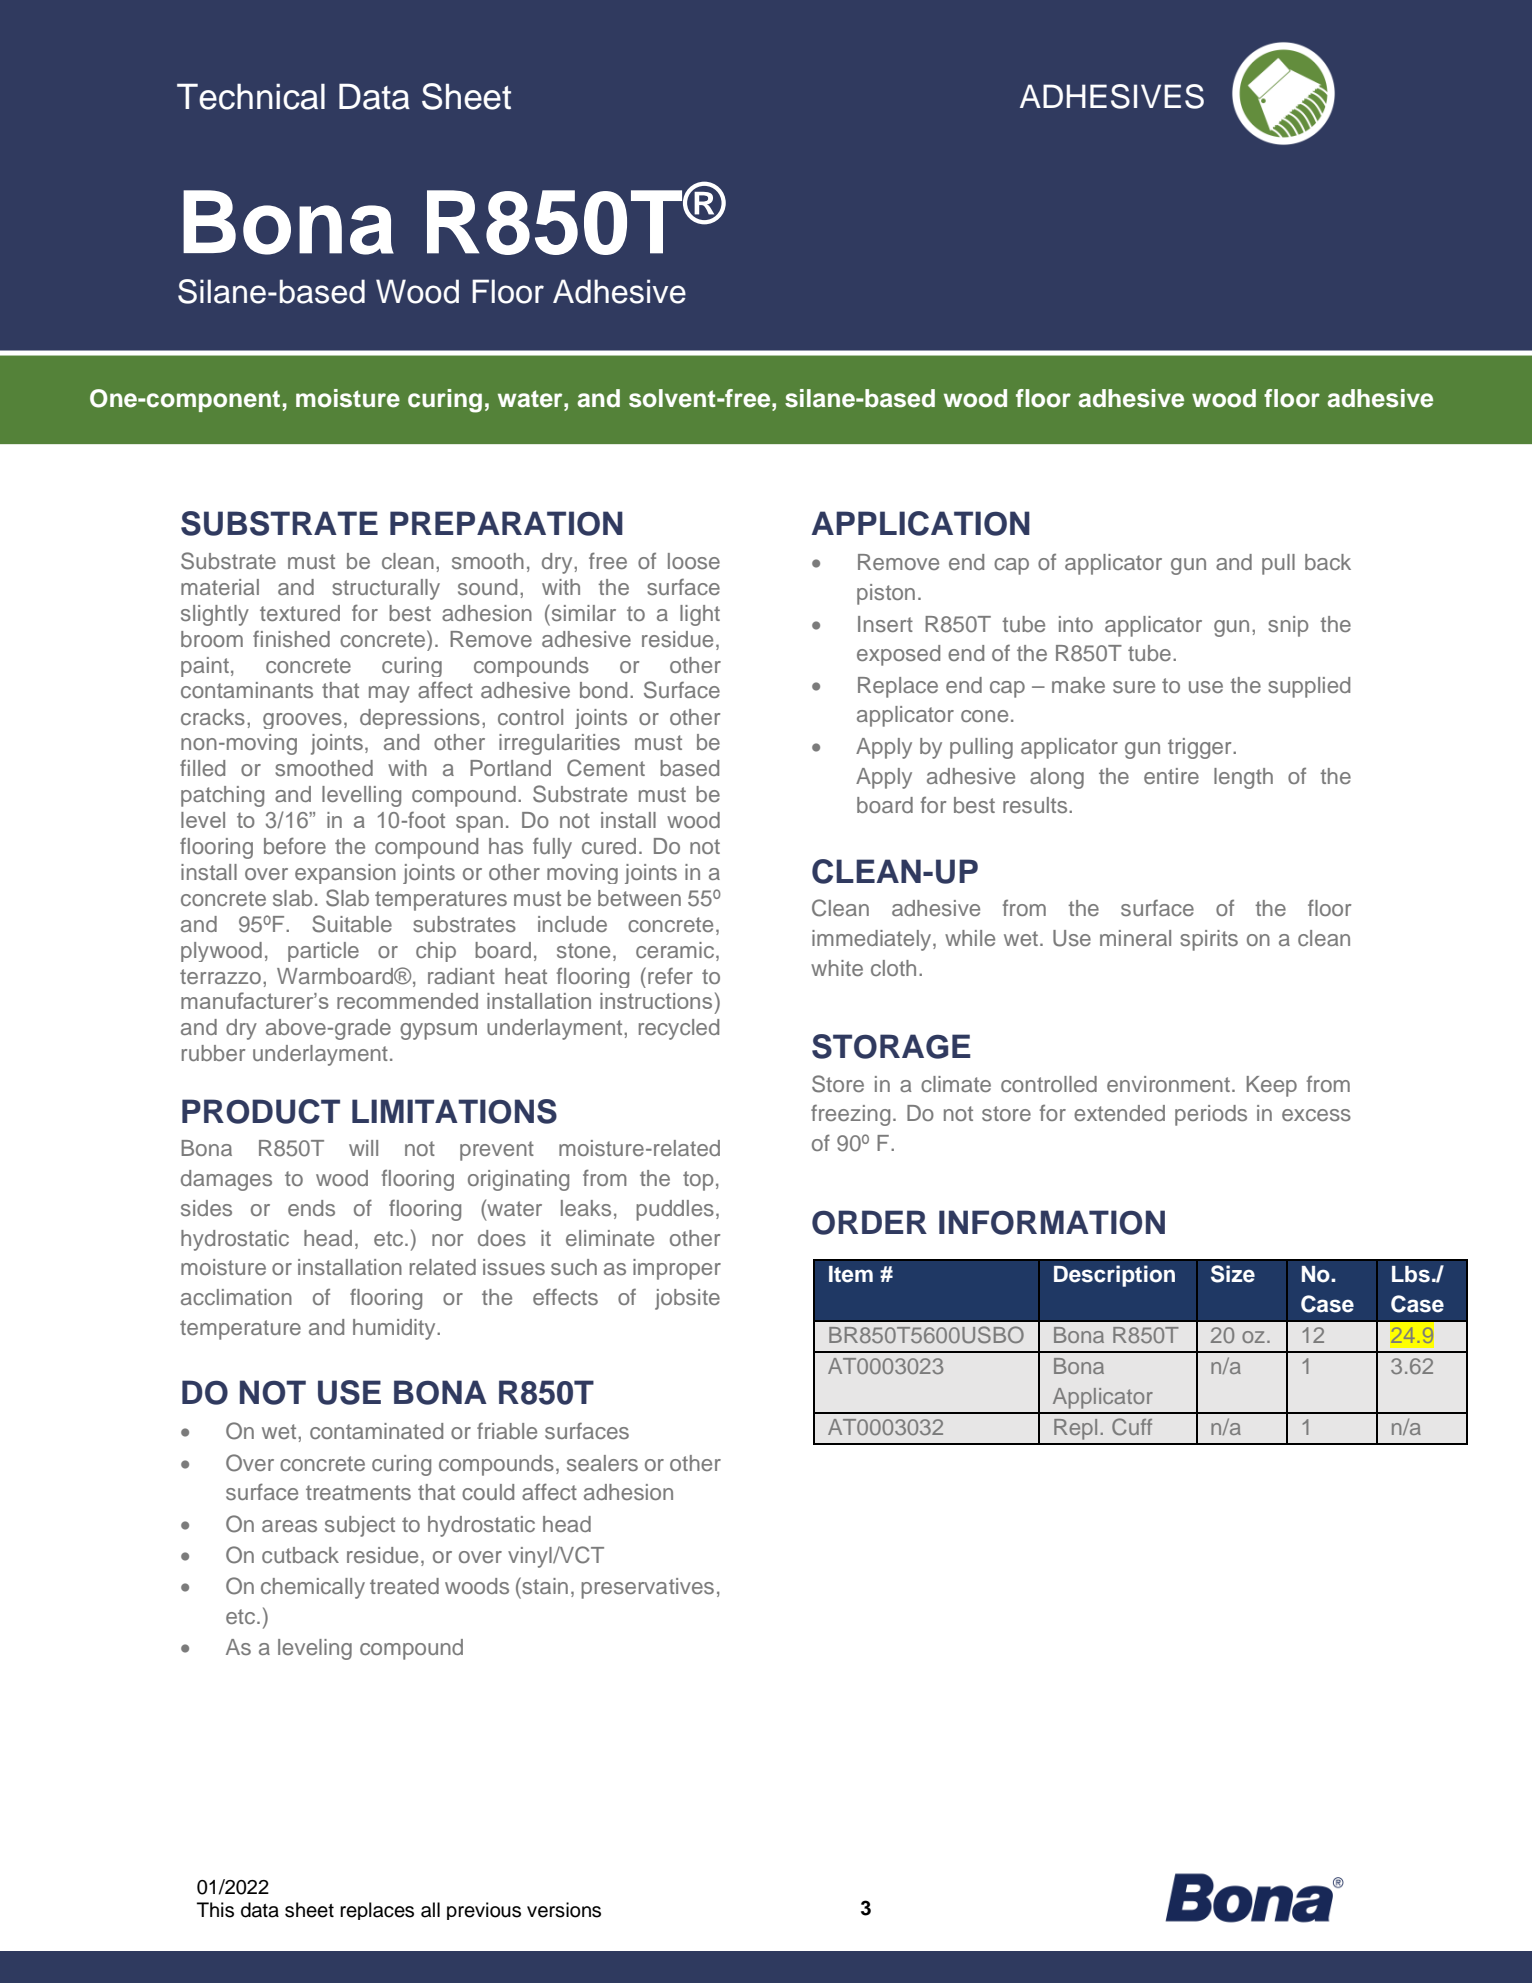  What do you see at coordinates (302, 721) in the screenshot?
I see `grooves` at bounding box center [302, 721].
